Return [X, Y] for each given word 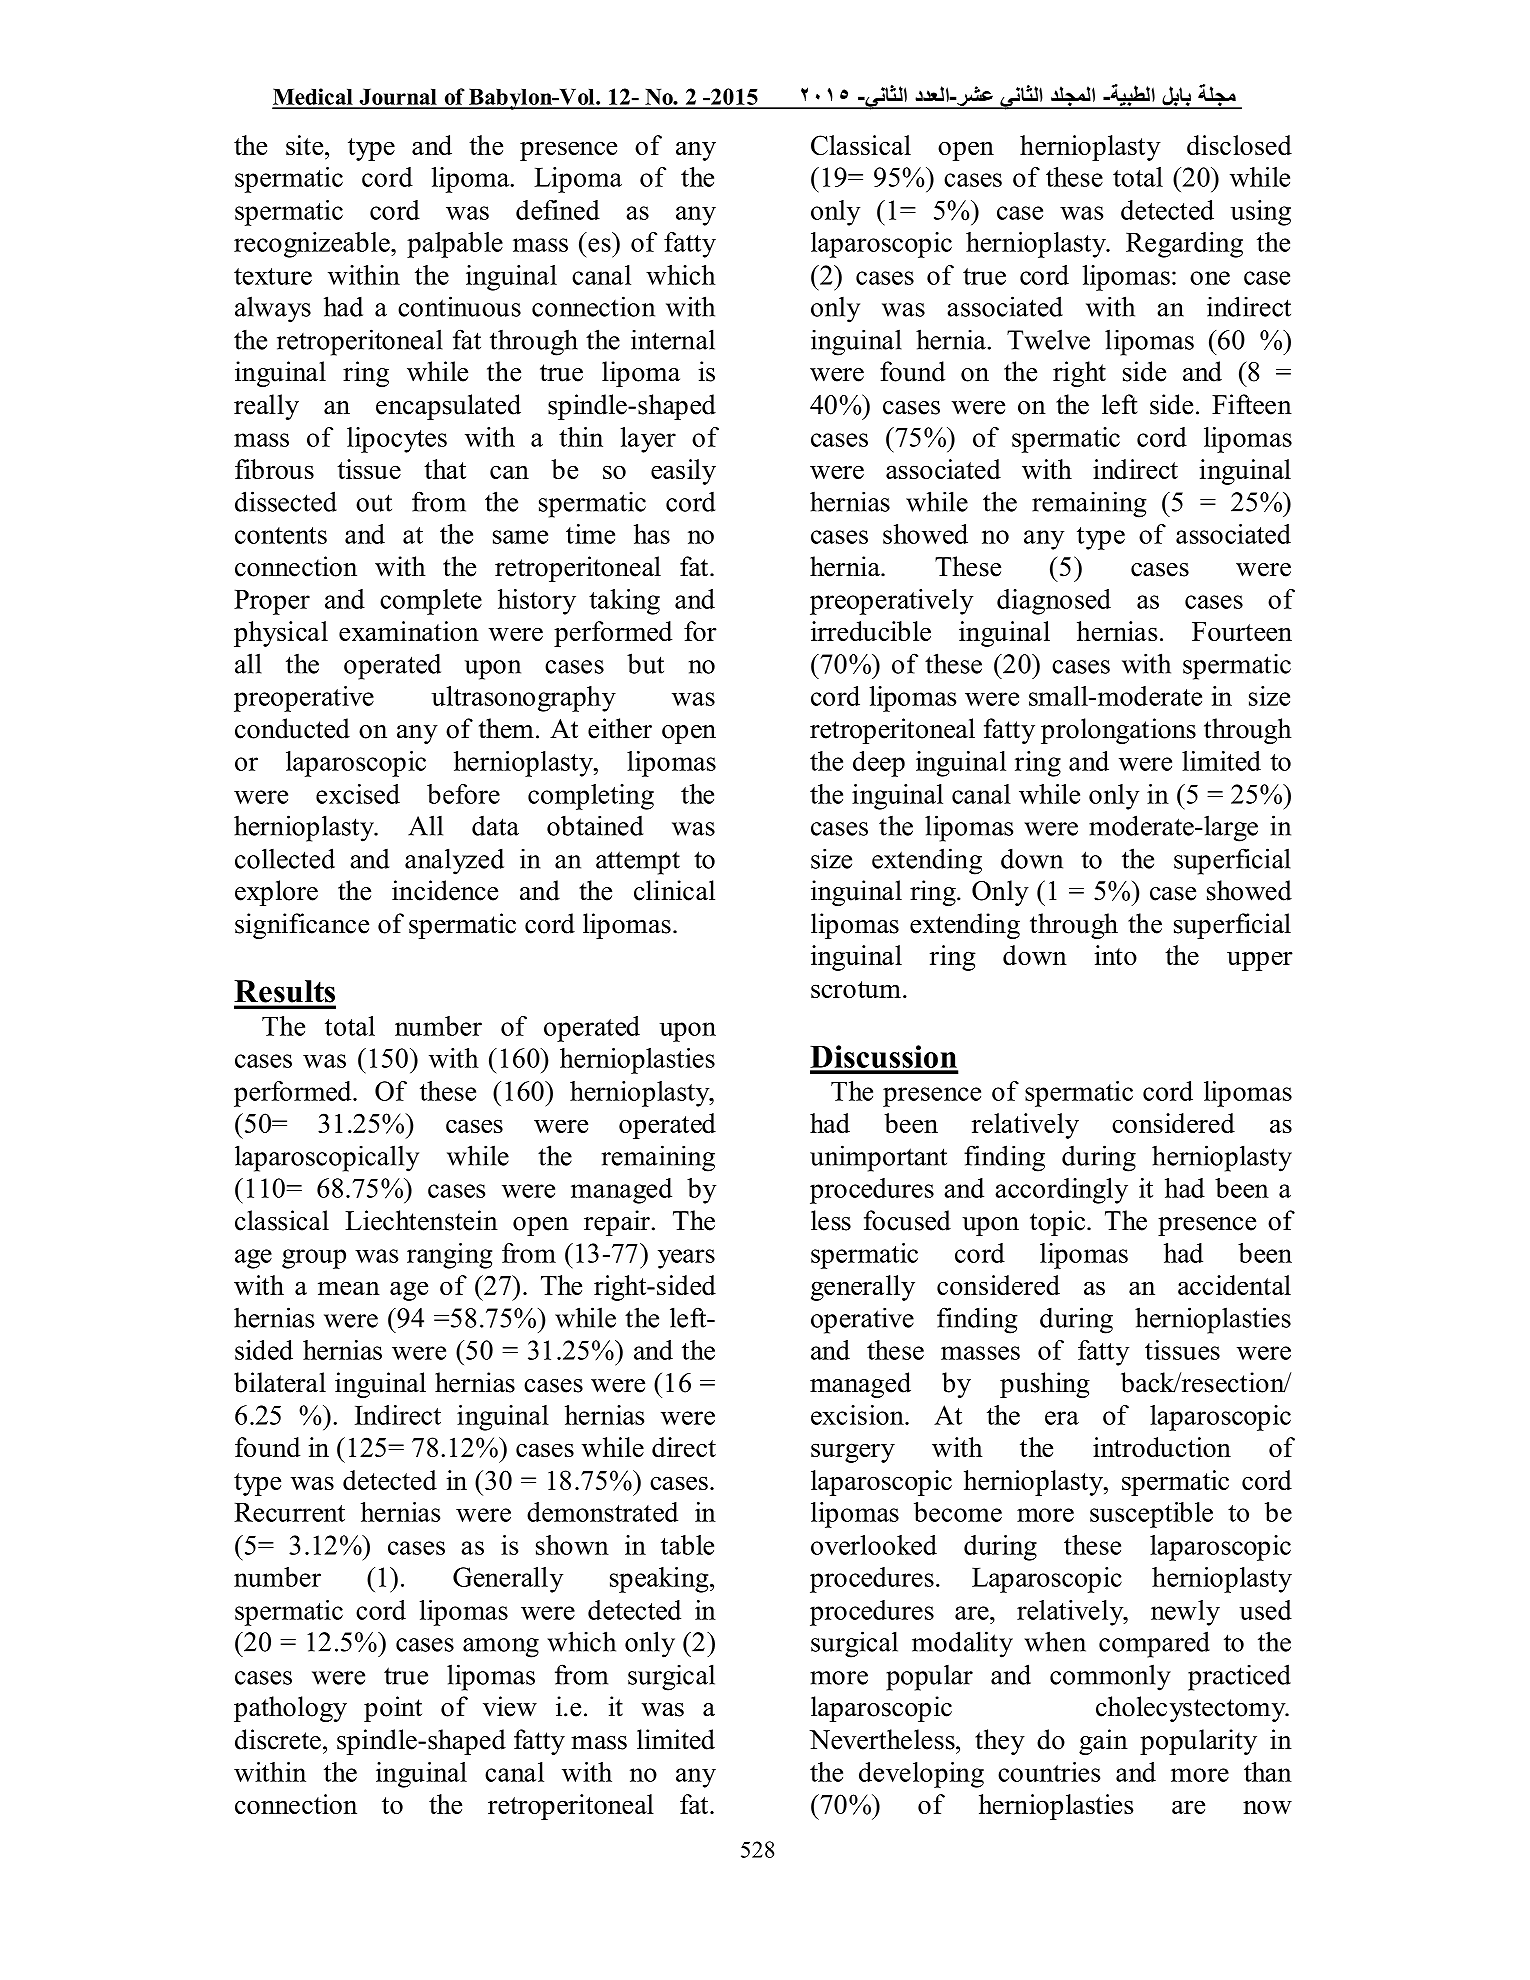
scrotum [856, 989]
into [1116, 955]
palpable [455, 245]
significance [302, 926]
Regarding [1184, 245]
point [393, 1709]
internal [673, 339]
